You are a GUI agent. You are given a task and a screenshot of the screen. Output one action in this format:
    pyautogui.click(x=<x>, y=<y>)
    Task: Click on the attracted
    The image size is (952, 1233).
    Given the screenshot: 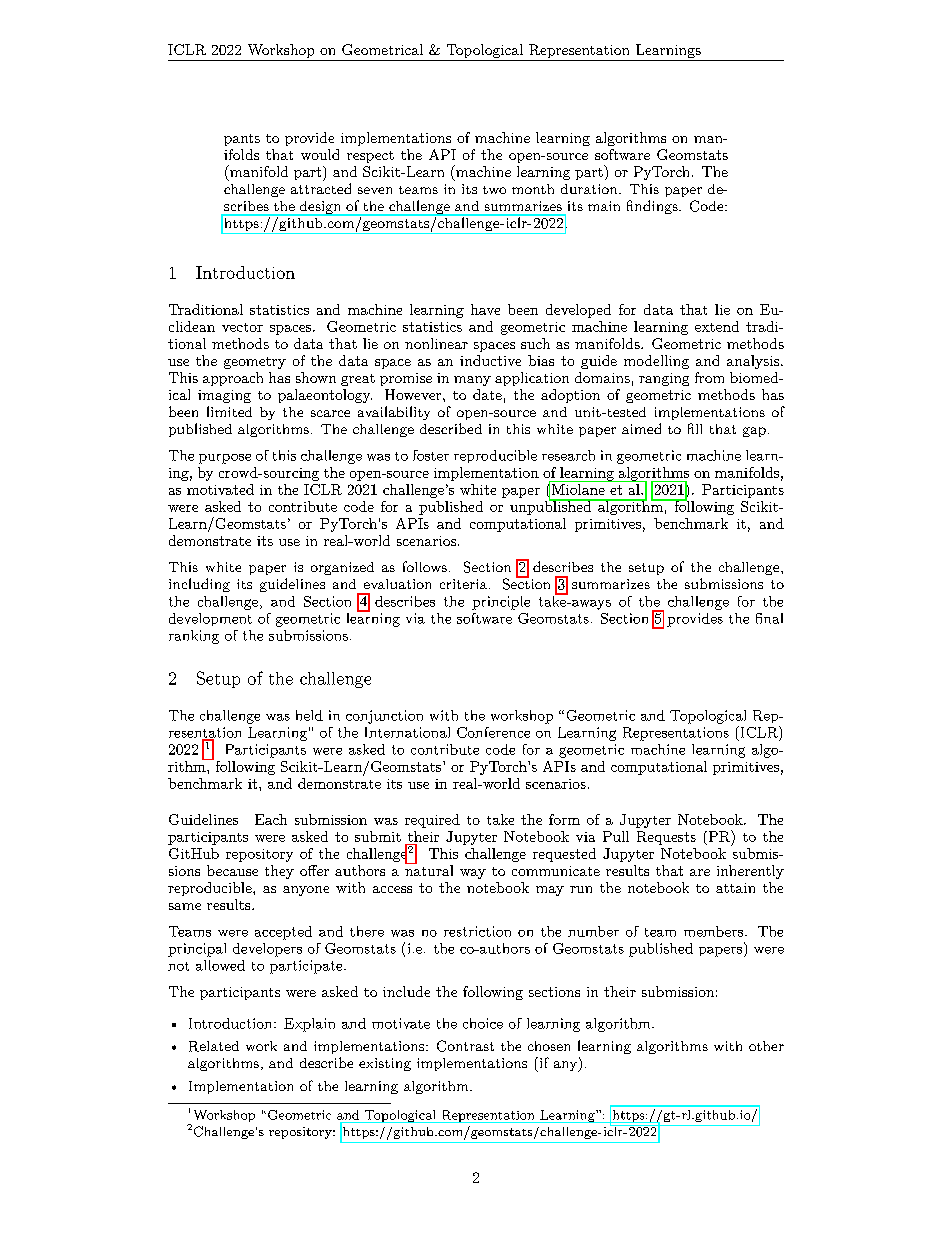 What is the action you would take?
    pyautogui.click(x=321, y=188)
